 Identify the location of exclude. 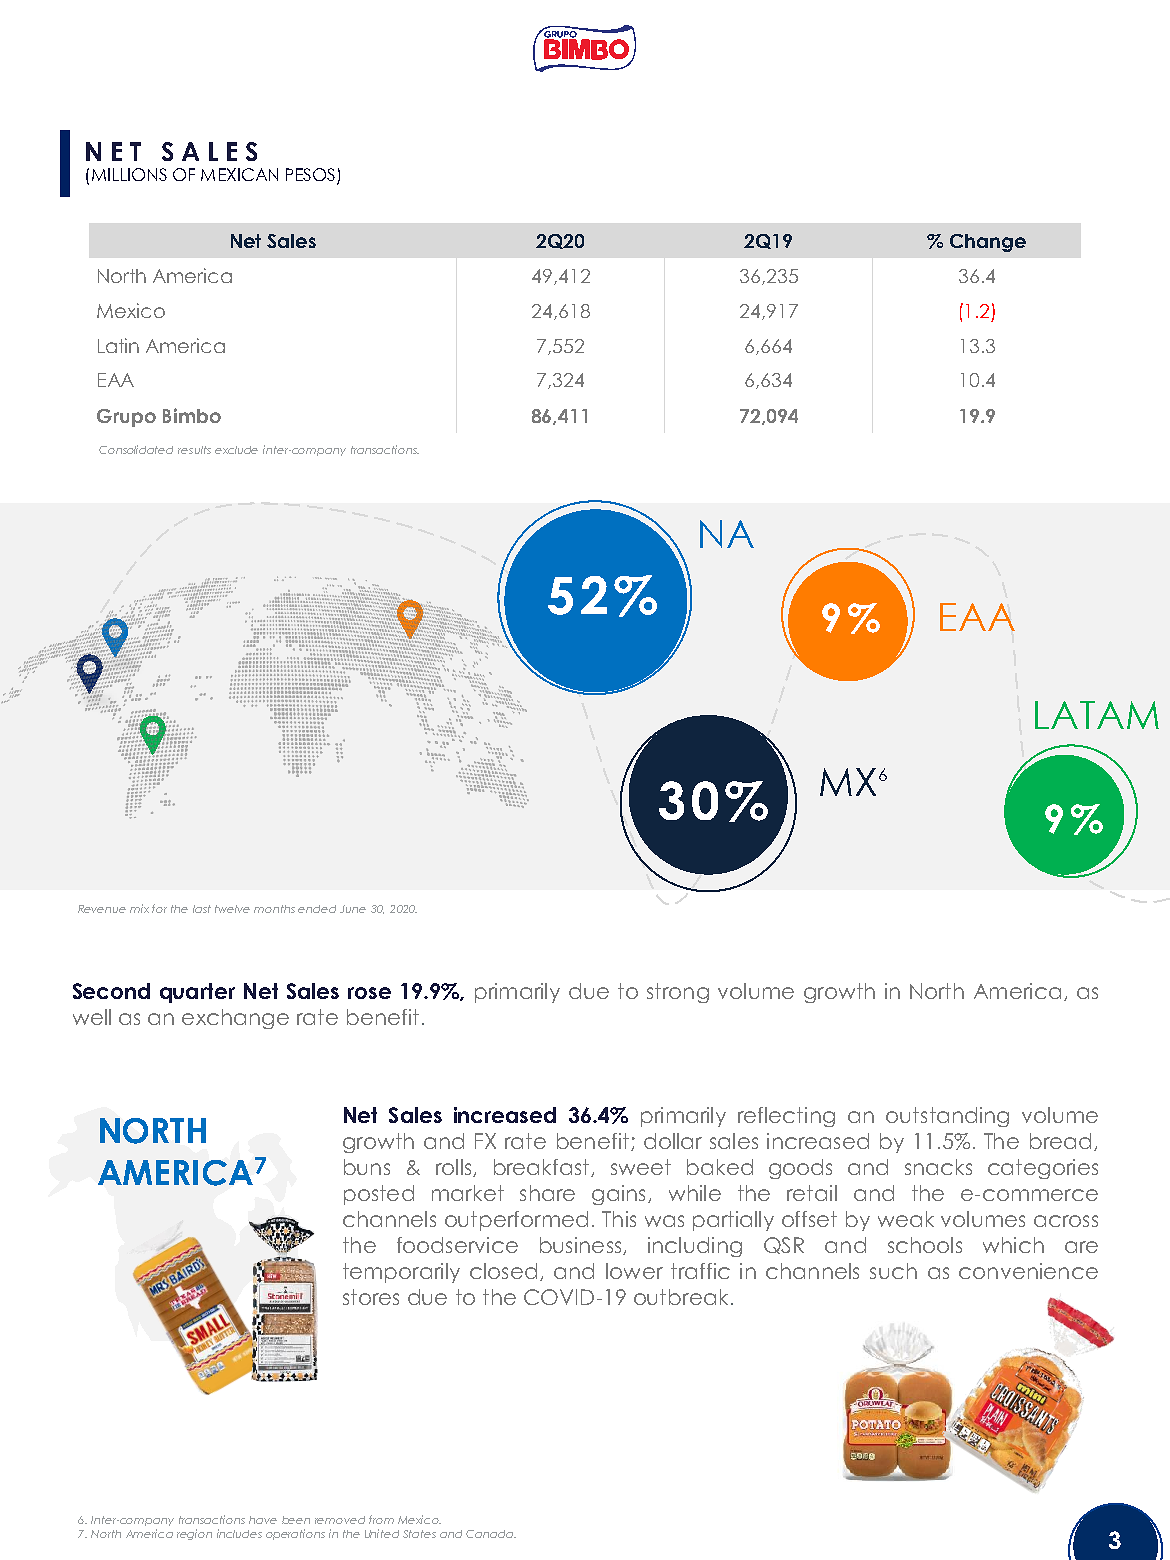
(236, 450).
